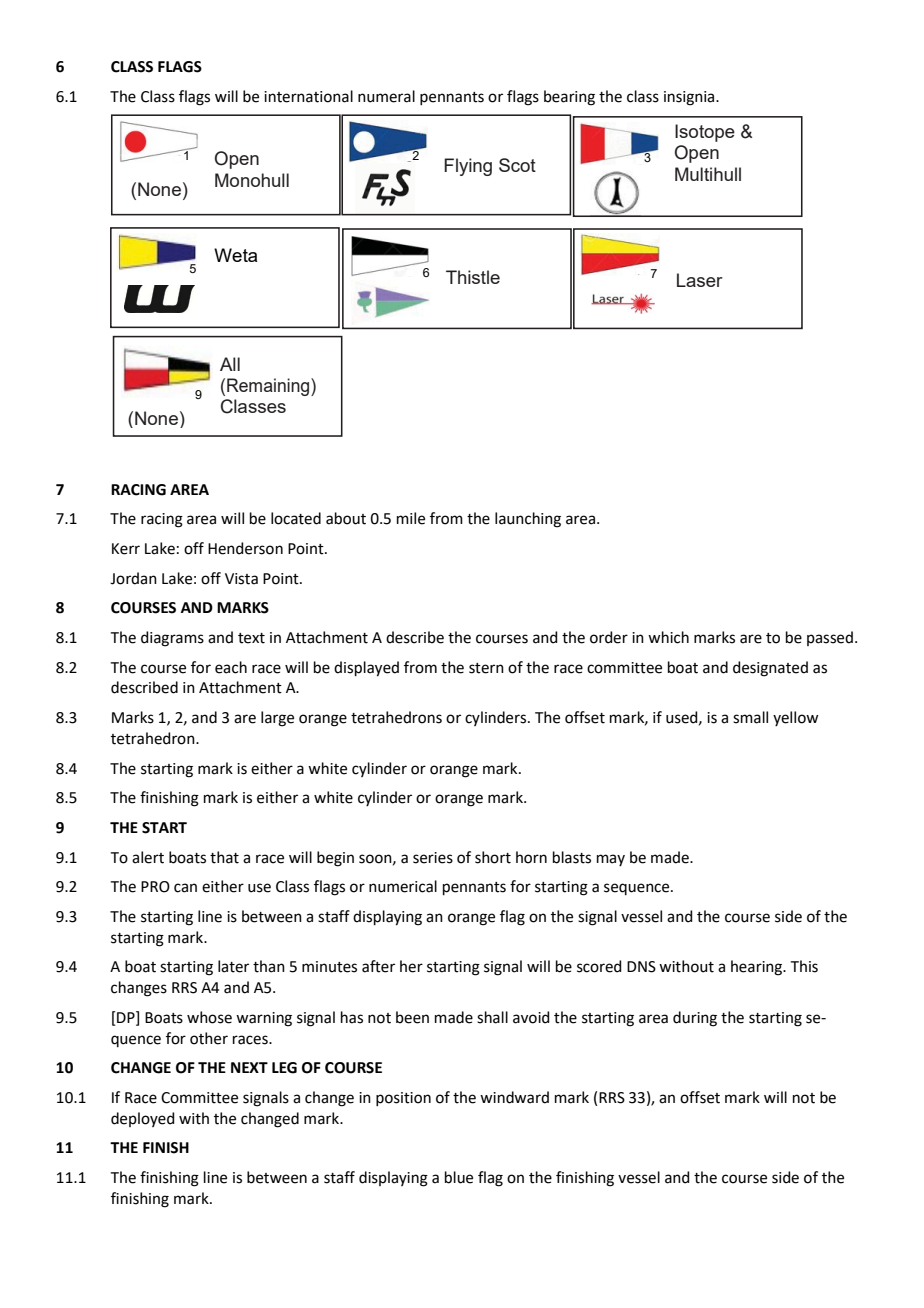 The height and width of the screenshot is (1308, 924). I want to click on blue, so click(459, 1177).
